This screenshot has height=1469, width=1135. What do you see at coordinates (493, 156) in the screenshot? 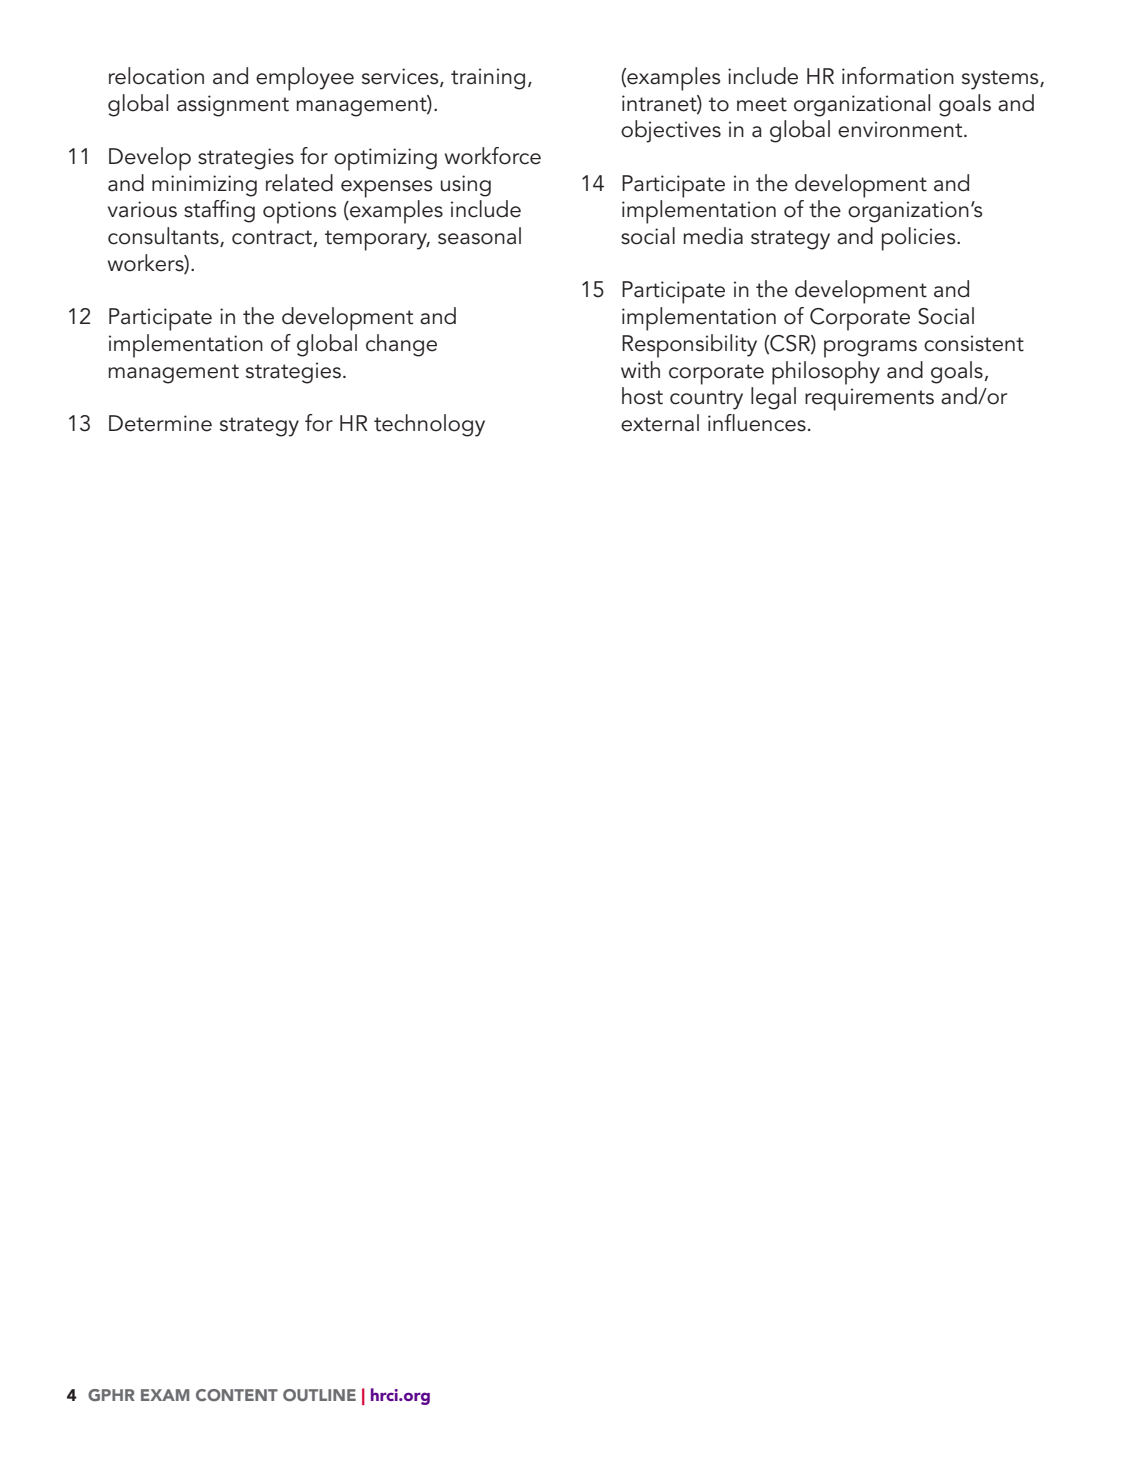
I see `workforce` at bounding box center [493, 156].
